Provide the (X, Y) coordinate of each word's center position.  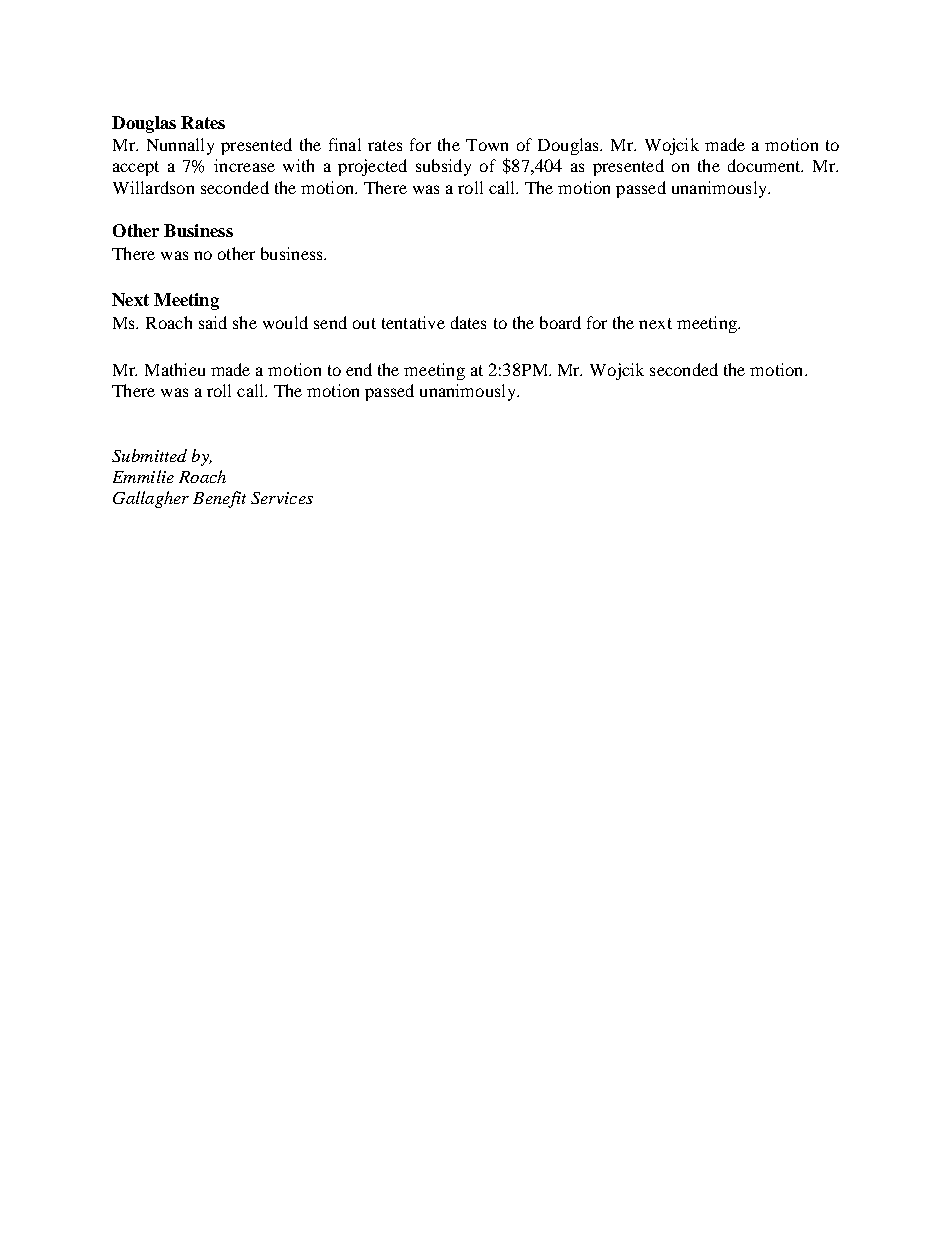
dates (468, 322)
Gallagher (151, 499)
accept (136, 168)
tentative (413, 322)
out (364, 323)
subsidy (443, 167)
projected (372, 167)
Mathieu (175, 369)
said (213, 322)
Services (282, 498)
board (560, 322)
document (765, 165)
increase (244, 165)
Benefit (219, 499)
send (330, 322)
